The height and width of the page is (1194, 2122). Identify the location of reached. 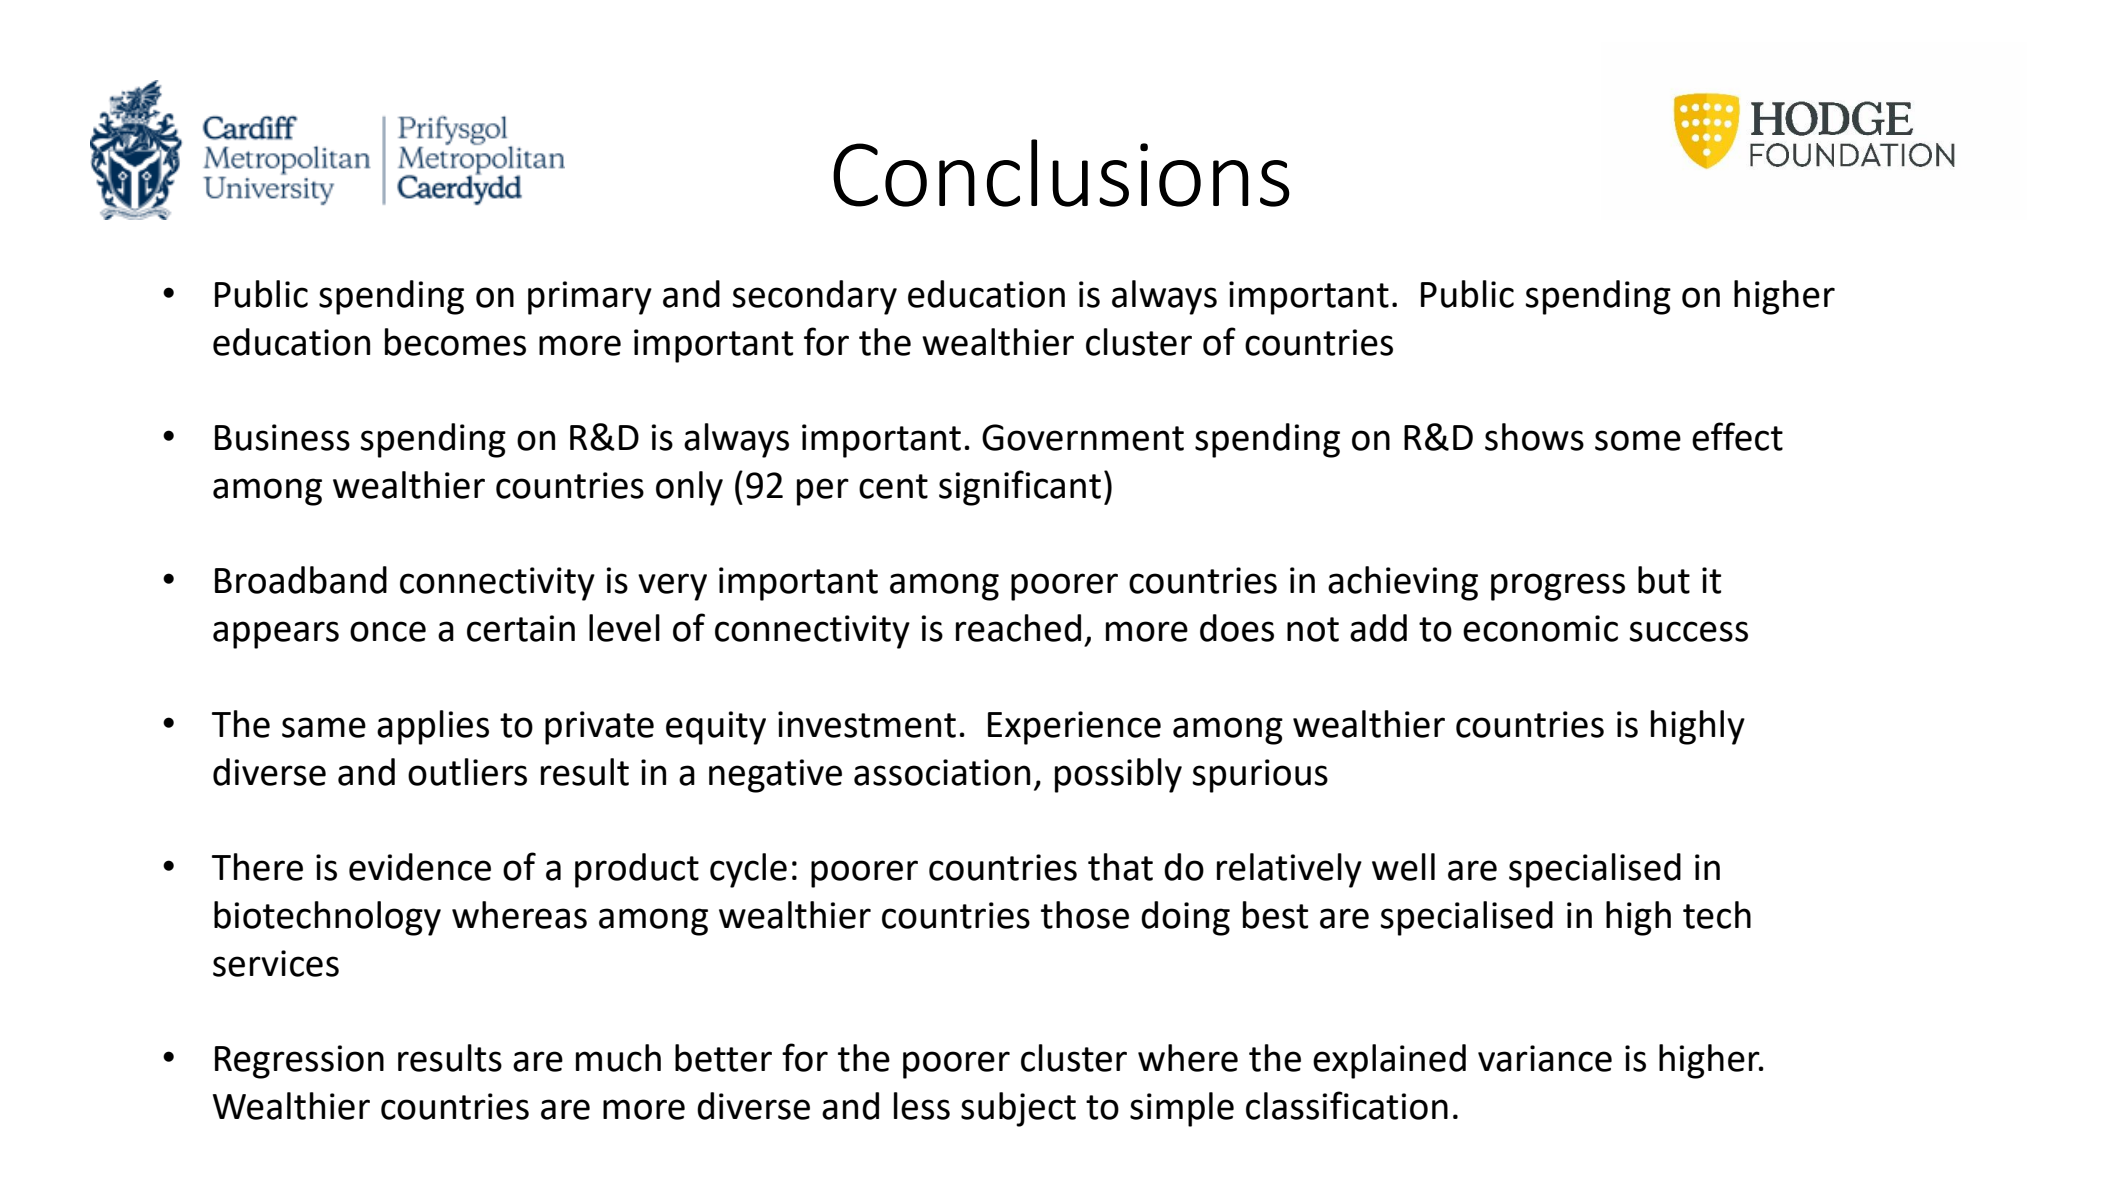
(1018, 628).
